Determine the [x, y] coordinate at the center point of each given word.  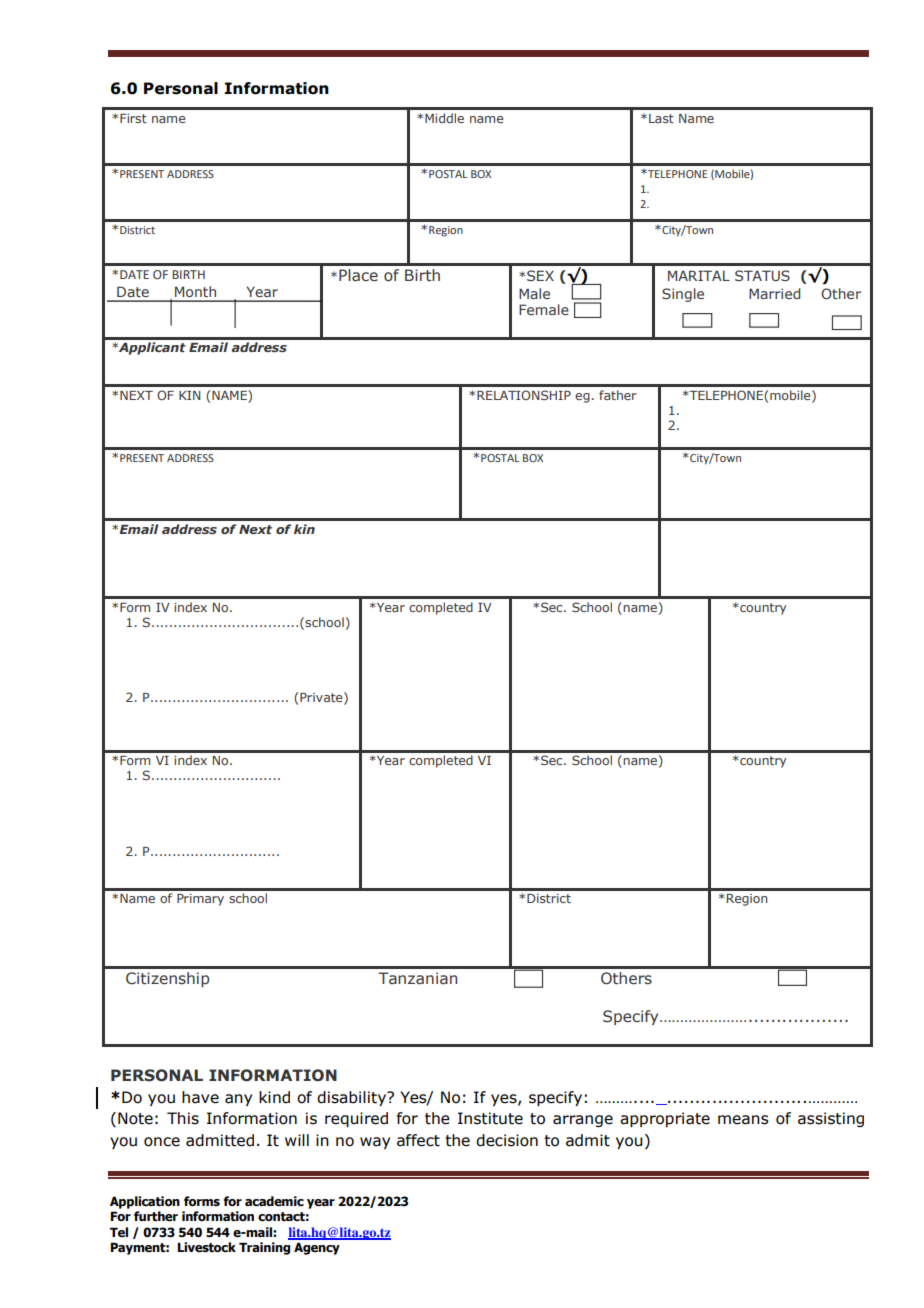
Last [661, 118]
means [743, 1120]
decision [507, 1140]
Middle [444, 118]
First [133, 118]
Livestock [207, 1247]
